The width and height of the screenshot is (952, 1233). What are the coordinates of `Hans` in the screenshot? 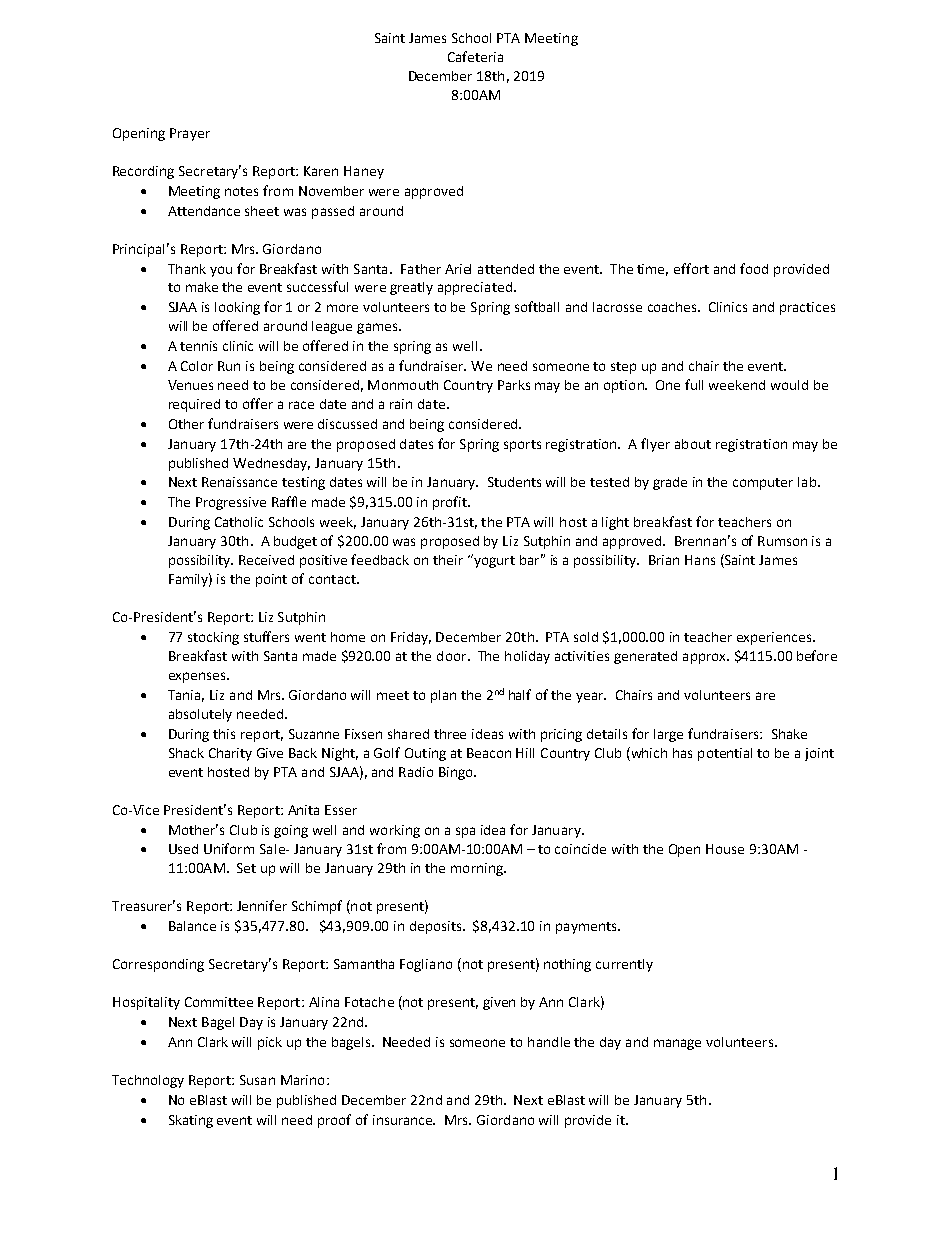 It's located at (700, 560).
